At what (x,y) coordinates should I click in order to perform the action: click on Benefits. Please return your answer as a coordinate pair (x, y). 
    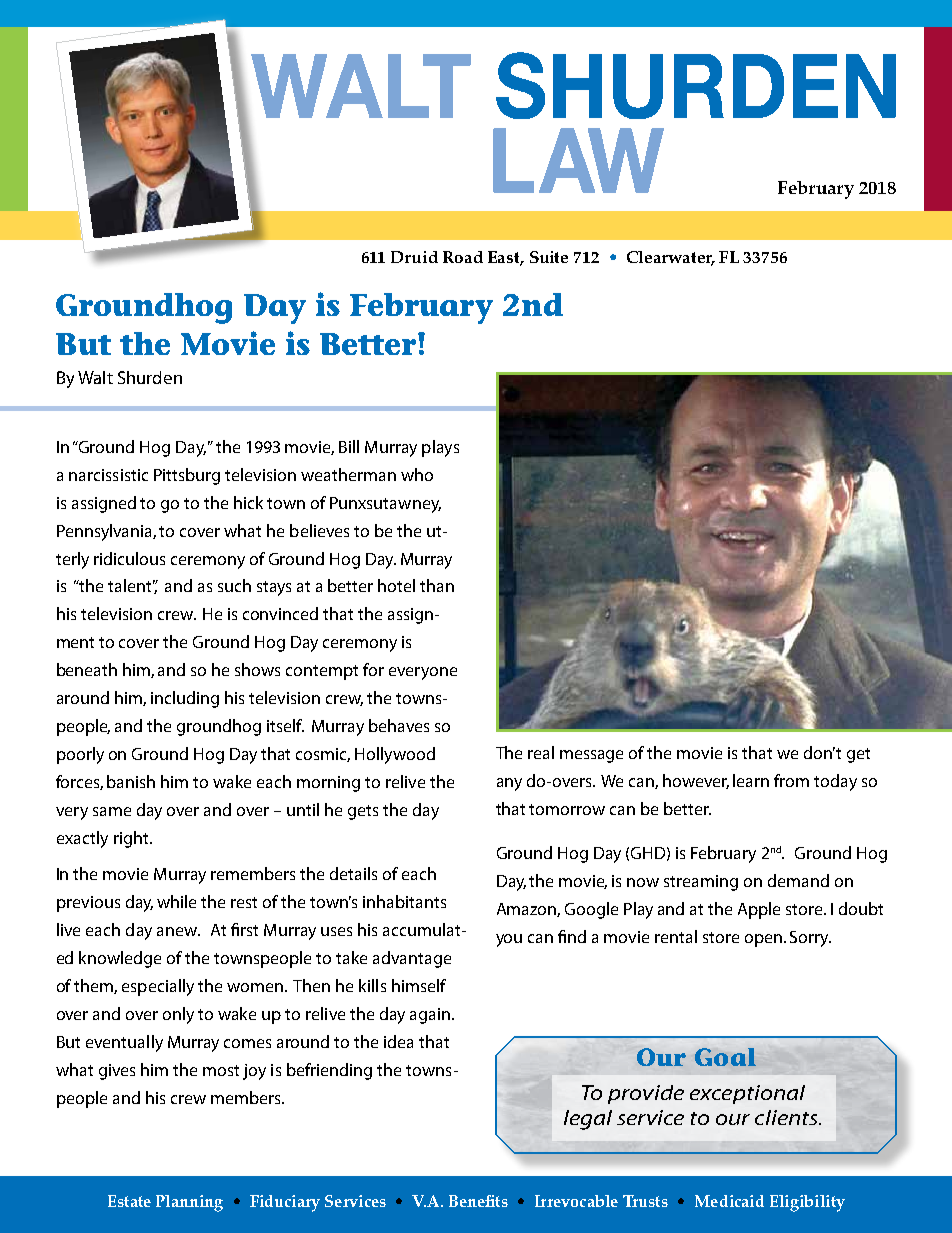
    Looking at the image, I should click on (478, 1201).
